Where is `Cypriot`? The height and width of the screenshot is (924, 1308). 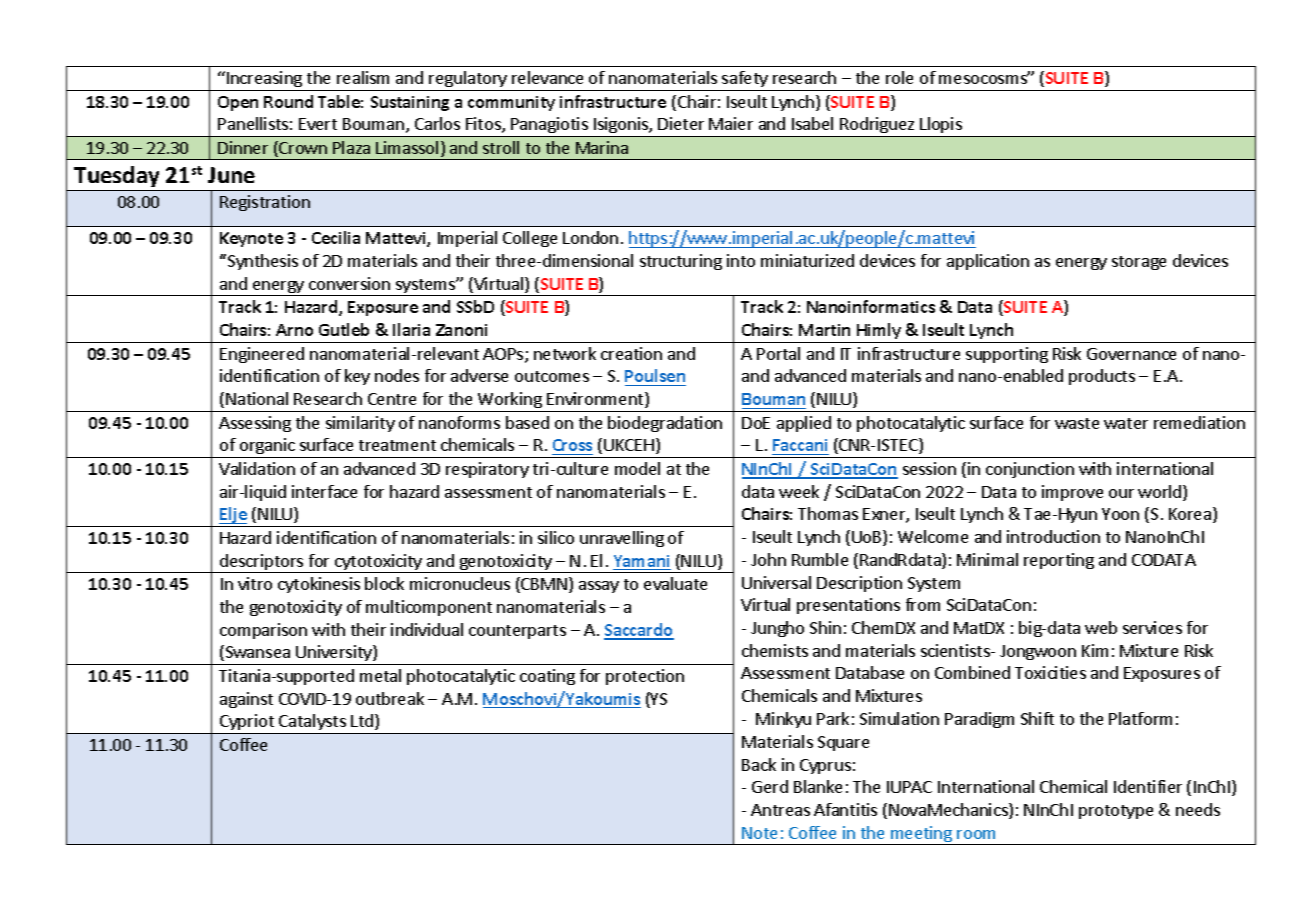
Cypriot is located at coordinates (247, 724).
